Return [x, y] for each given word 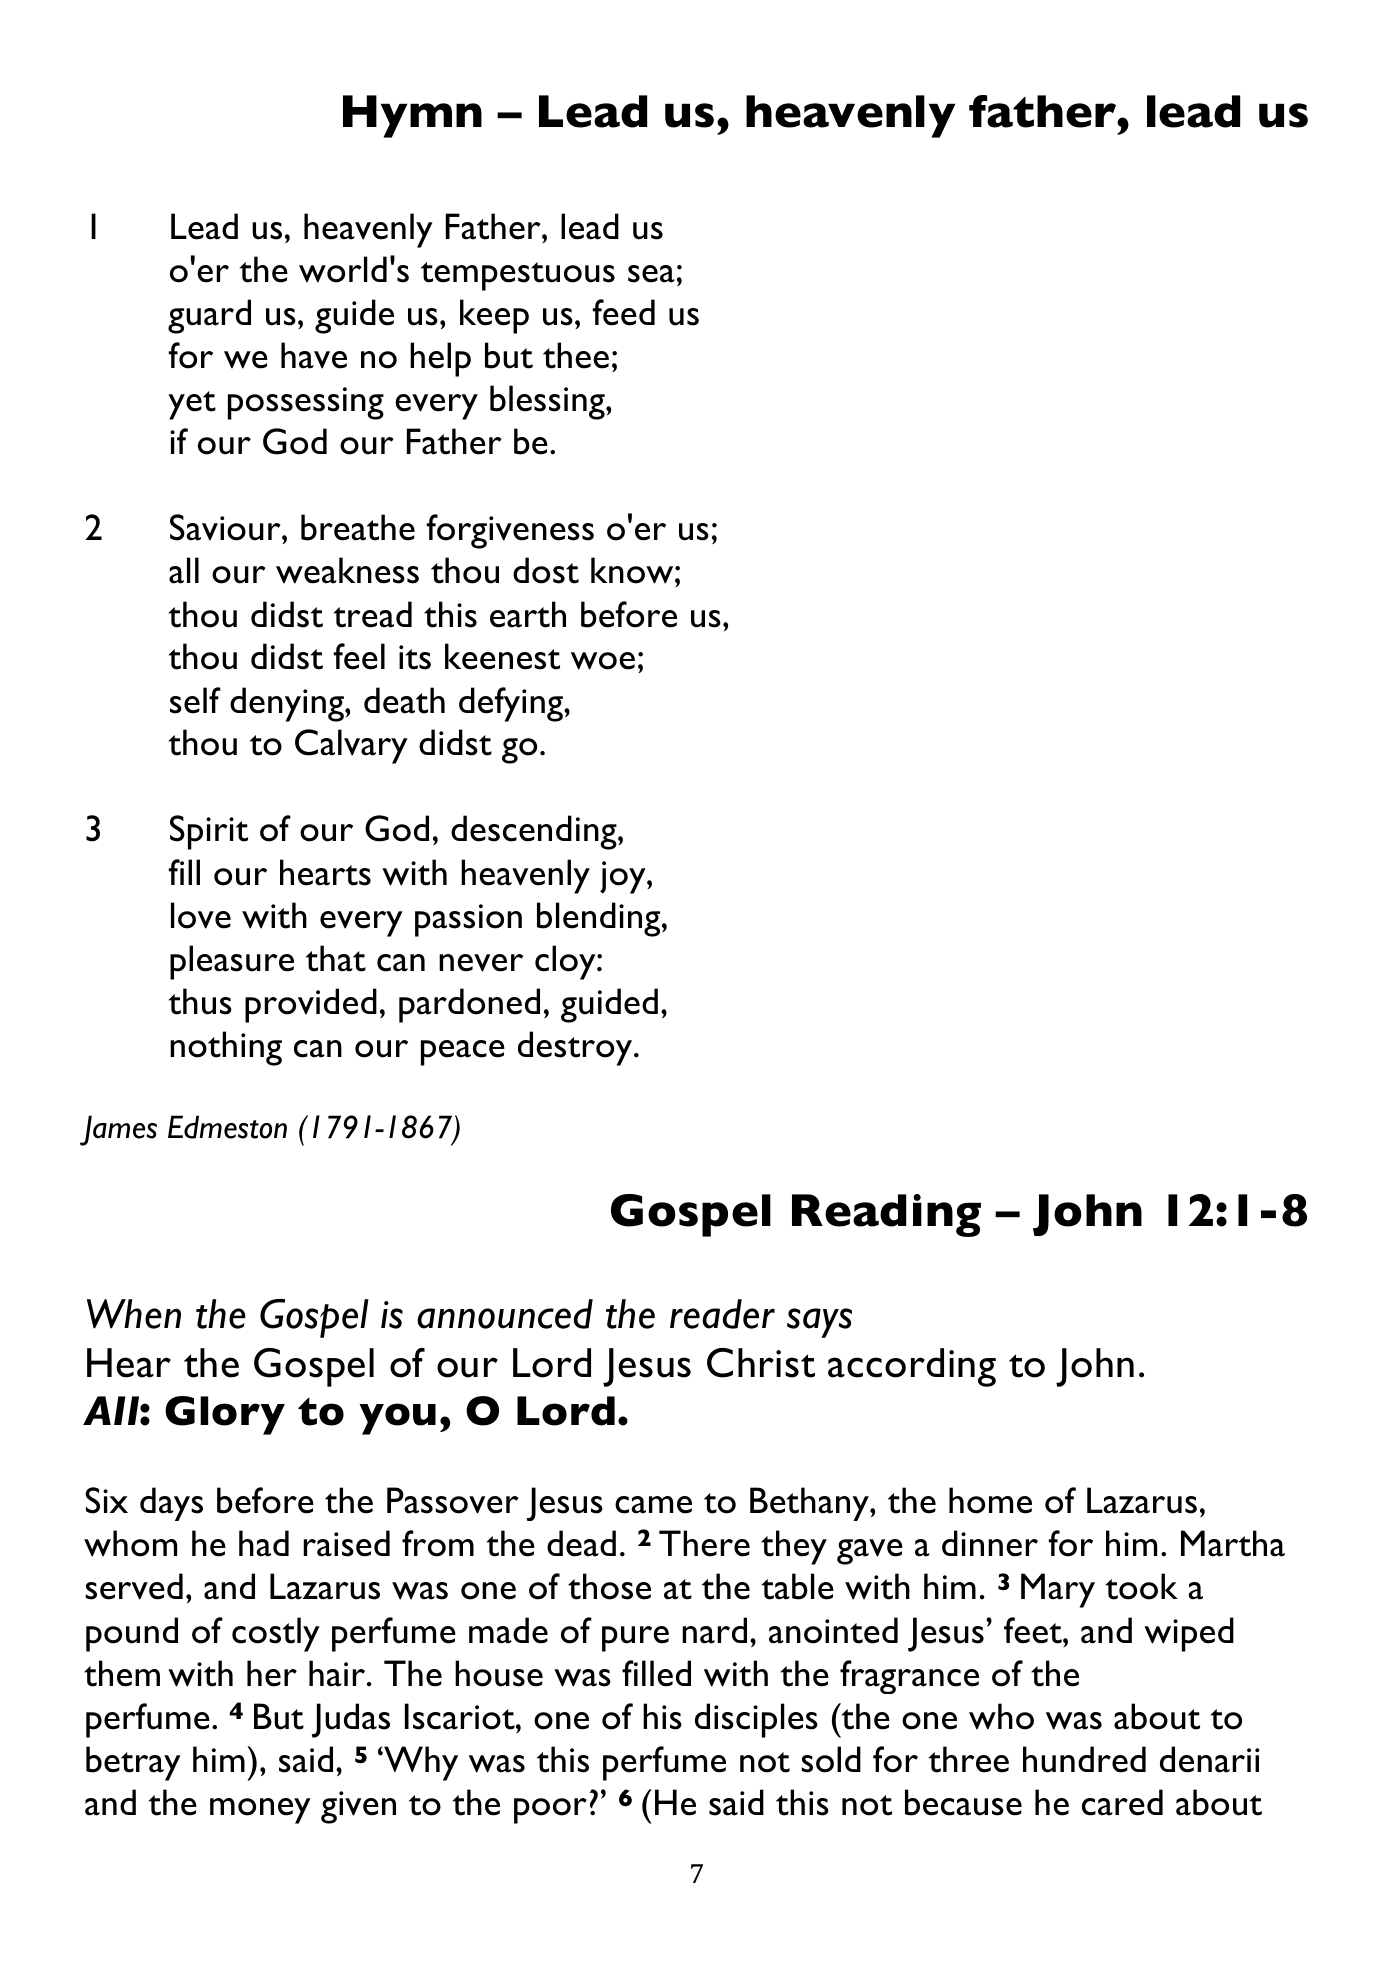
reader [722, 1314]
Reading [886, 1215]
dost [546, 570]
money [260, 1811]
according [912, 1367]
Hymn [412, 116]
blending [600, 919]
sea [651, 274]
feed [624, 312]
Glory [225, 1415]
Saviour [226, 527]
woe [603, 661]
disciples [756, 1720]
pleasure [232, 962]
